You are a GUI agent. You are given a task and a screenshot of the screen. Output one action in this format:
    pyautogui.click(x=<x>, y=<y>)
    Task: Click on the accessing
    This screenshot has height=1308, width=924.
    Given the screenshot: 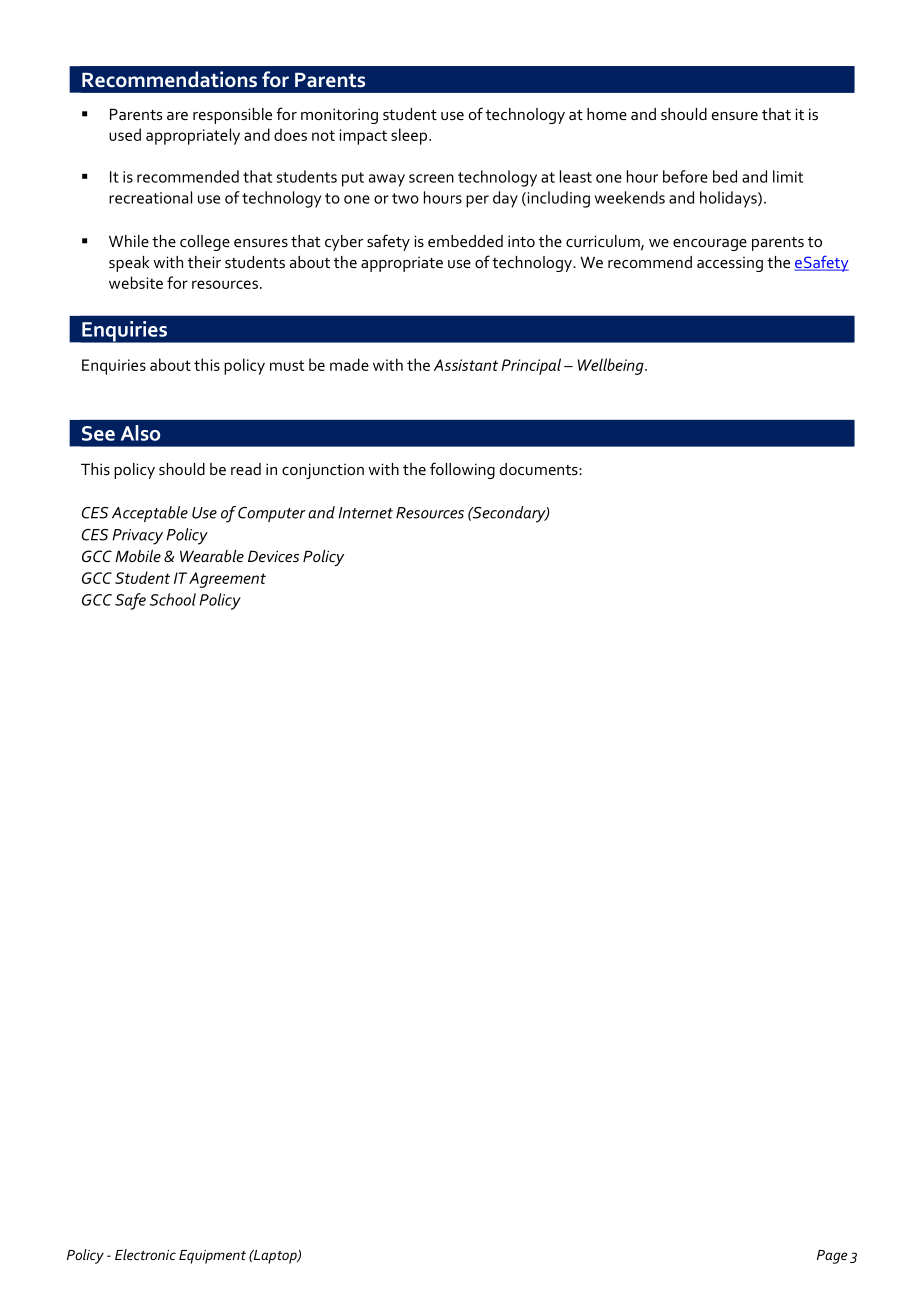 What is the action you would take?
    pyautogui.click(x=730, y=264)
